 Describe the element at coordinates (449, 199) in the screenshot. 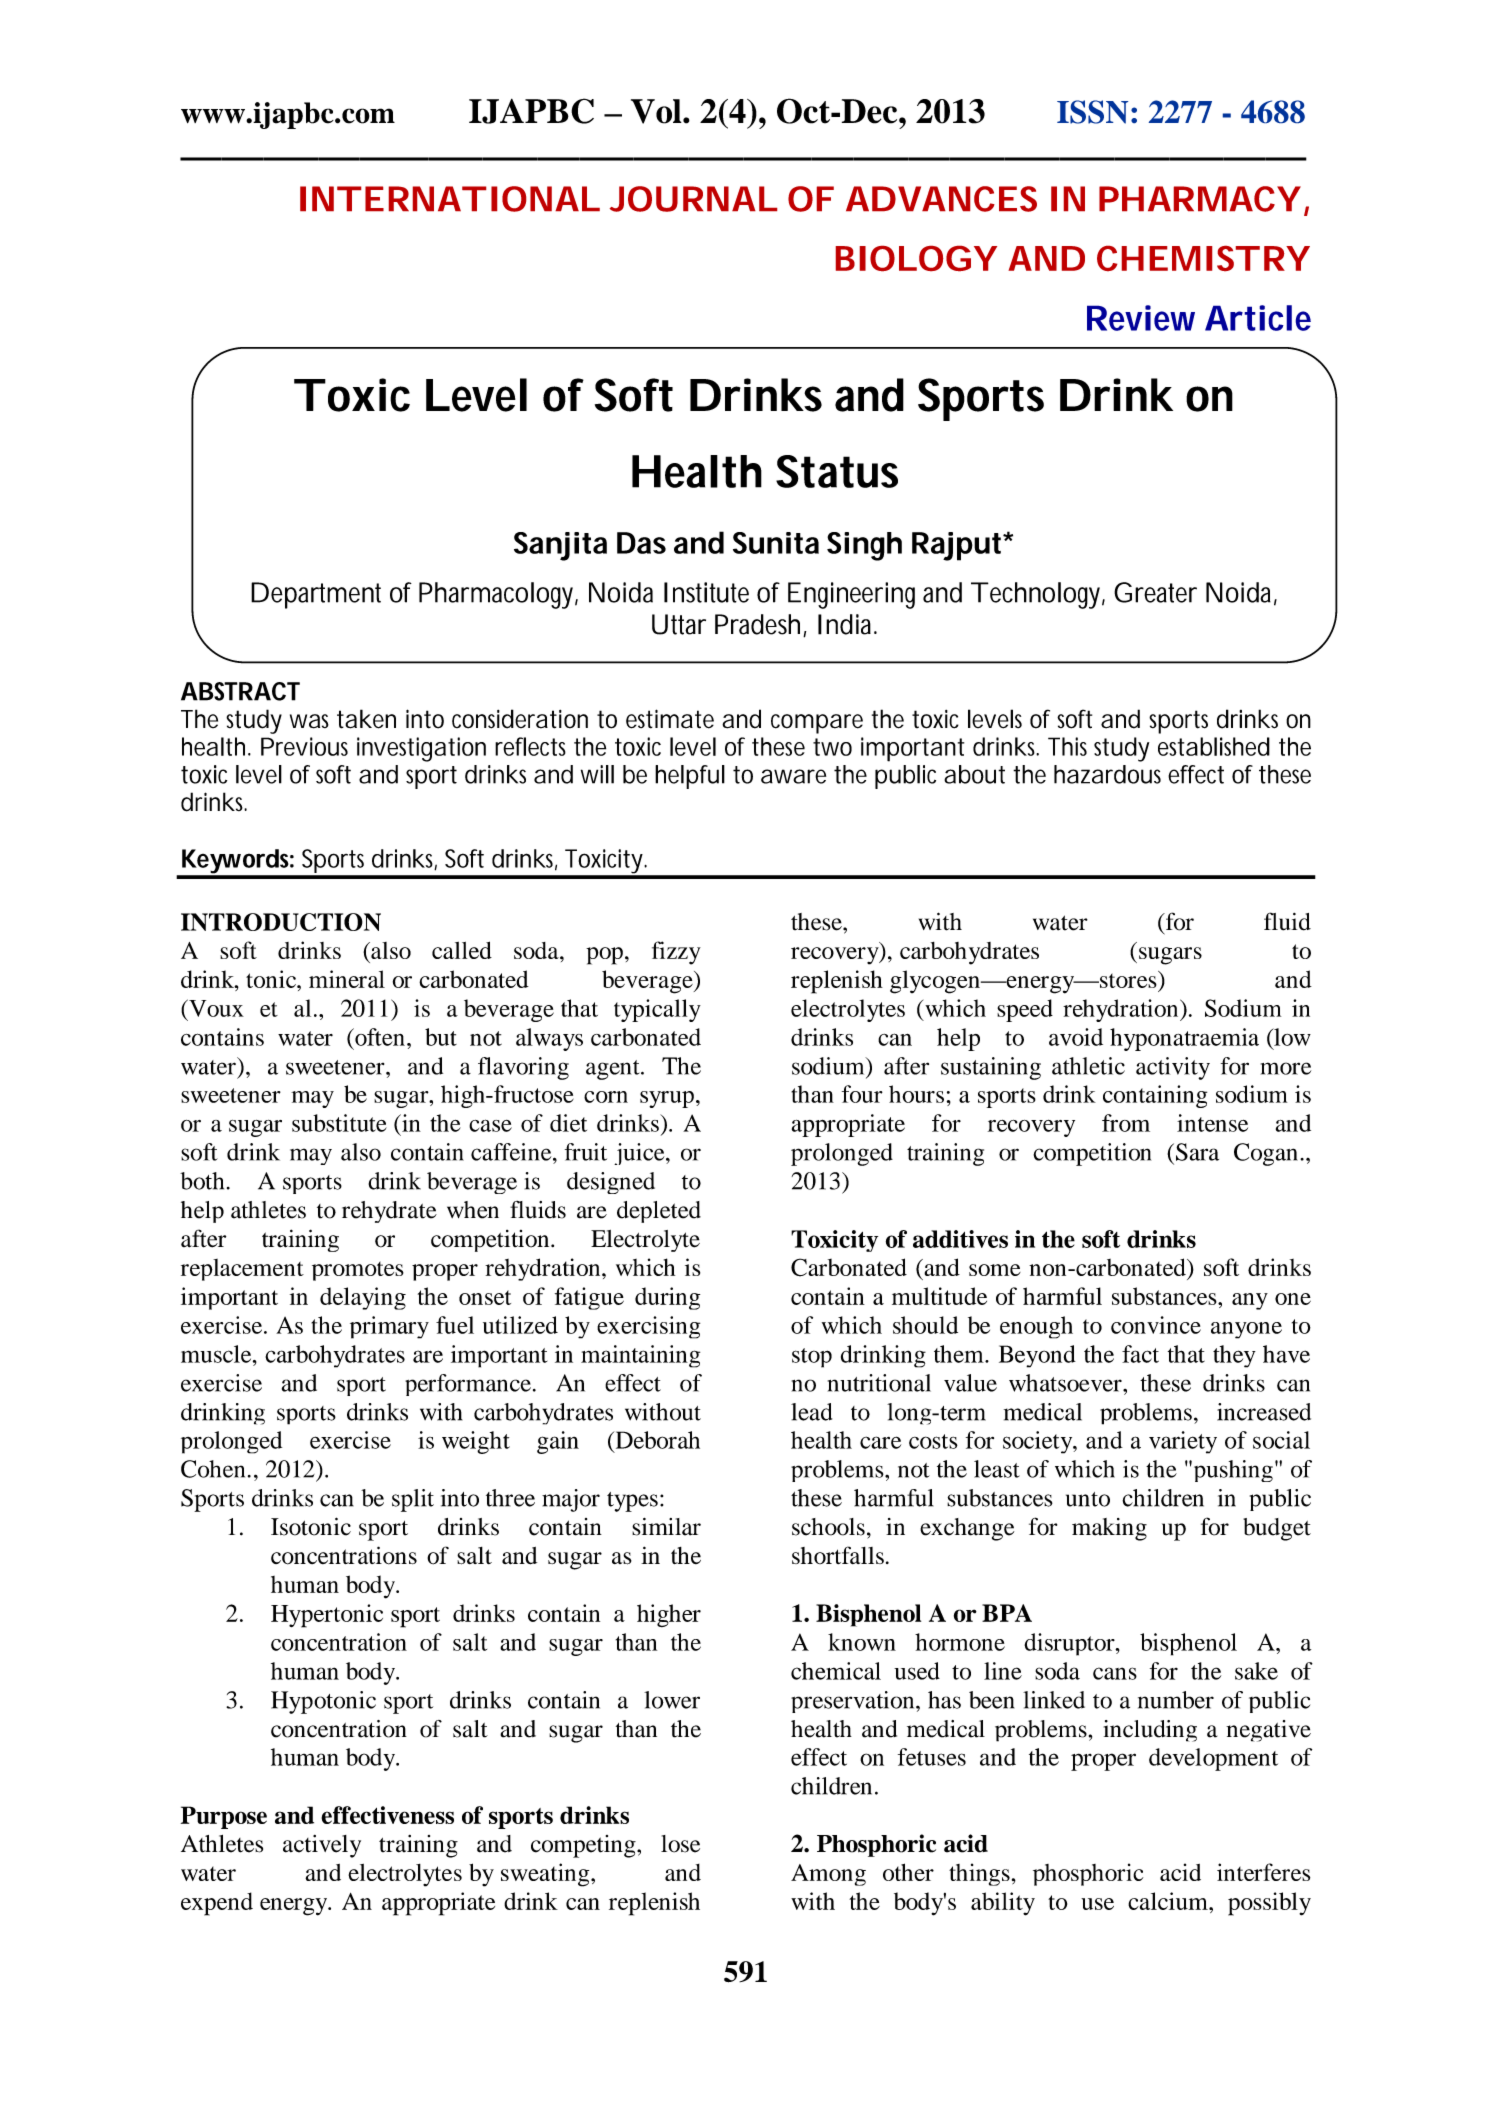

I see `INTERNATIONAL` at that location.
